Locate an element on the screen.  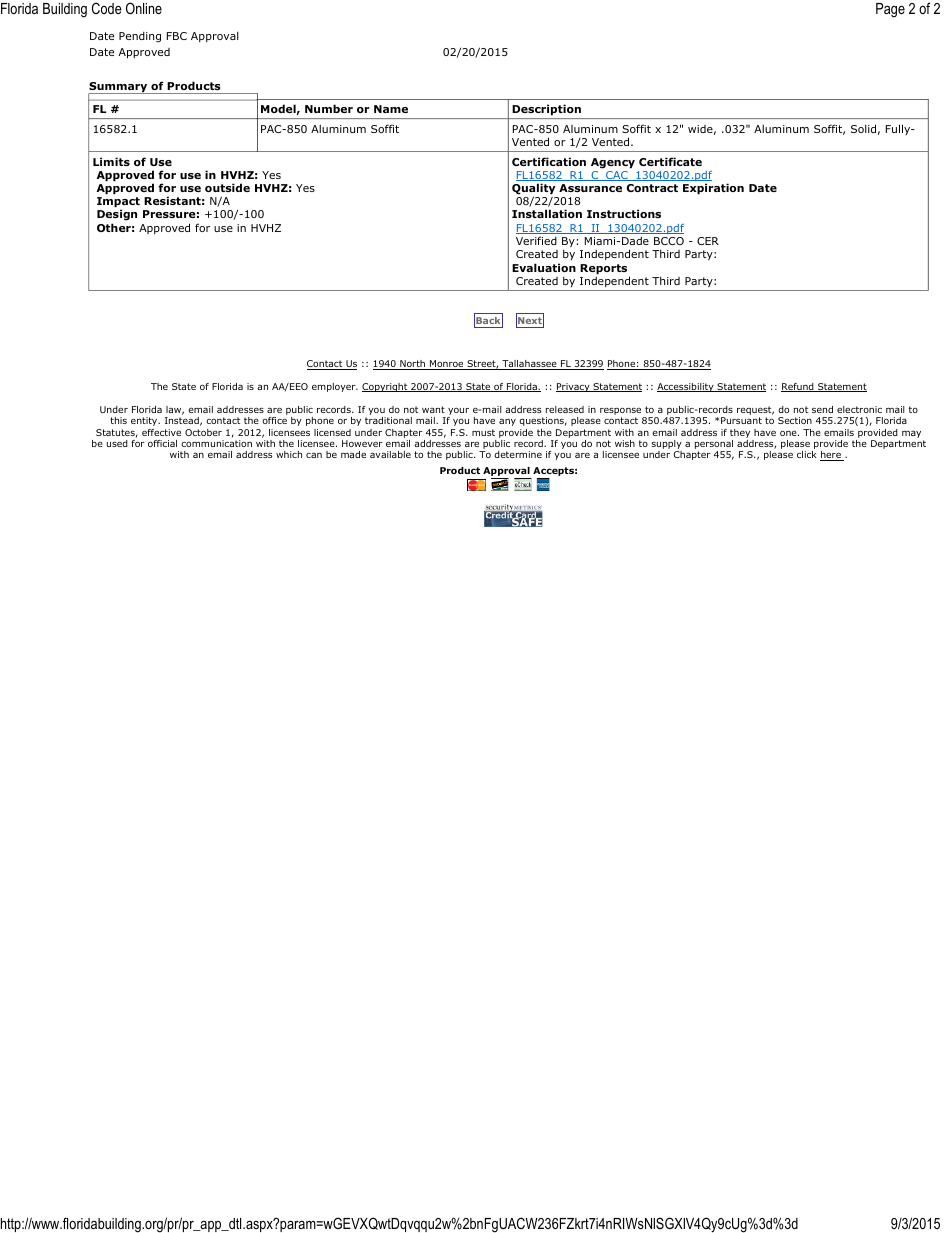
determine is located at coordinates (518, 454).
